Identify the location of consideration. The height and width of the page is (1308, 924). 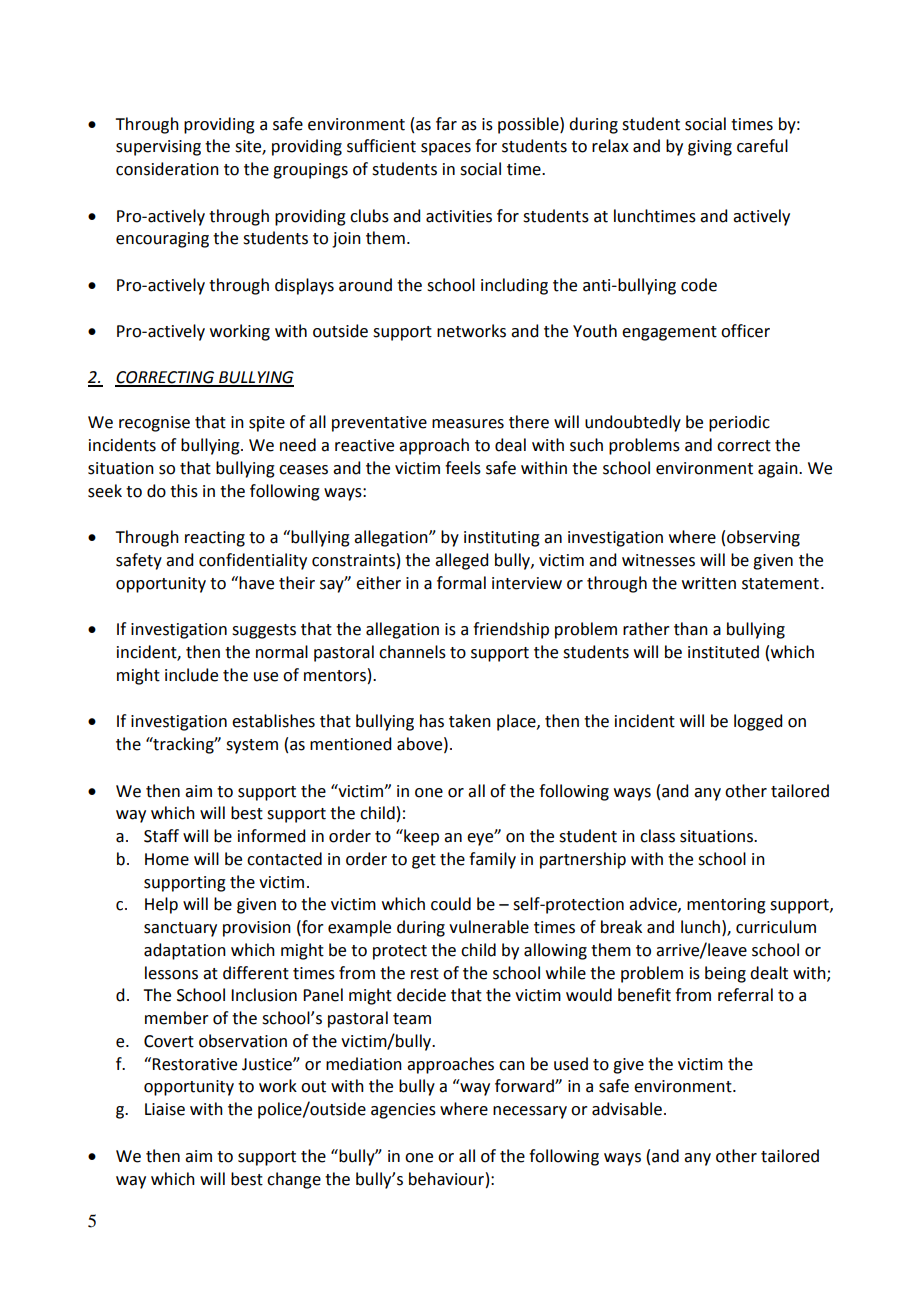
(167, 169).
